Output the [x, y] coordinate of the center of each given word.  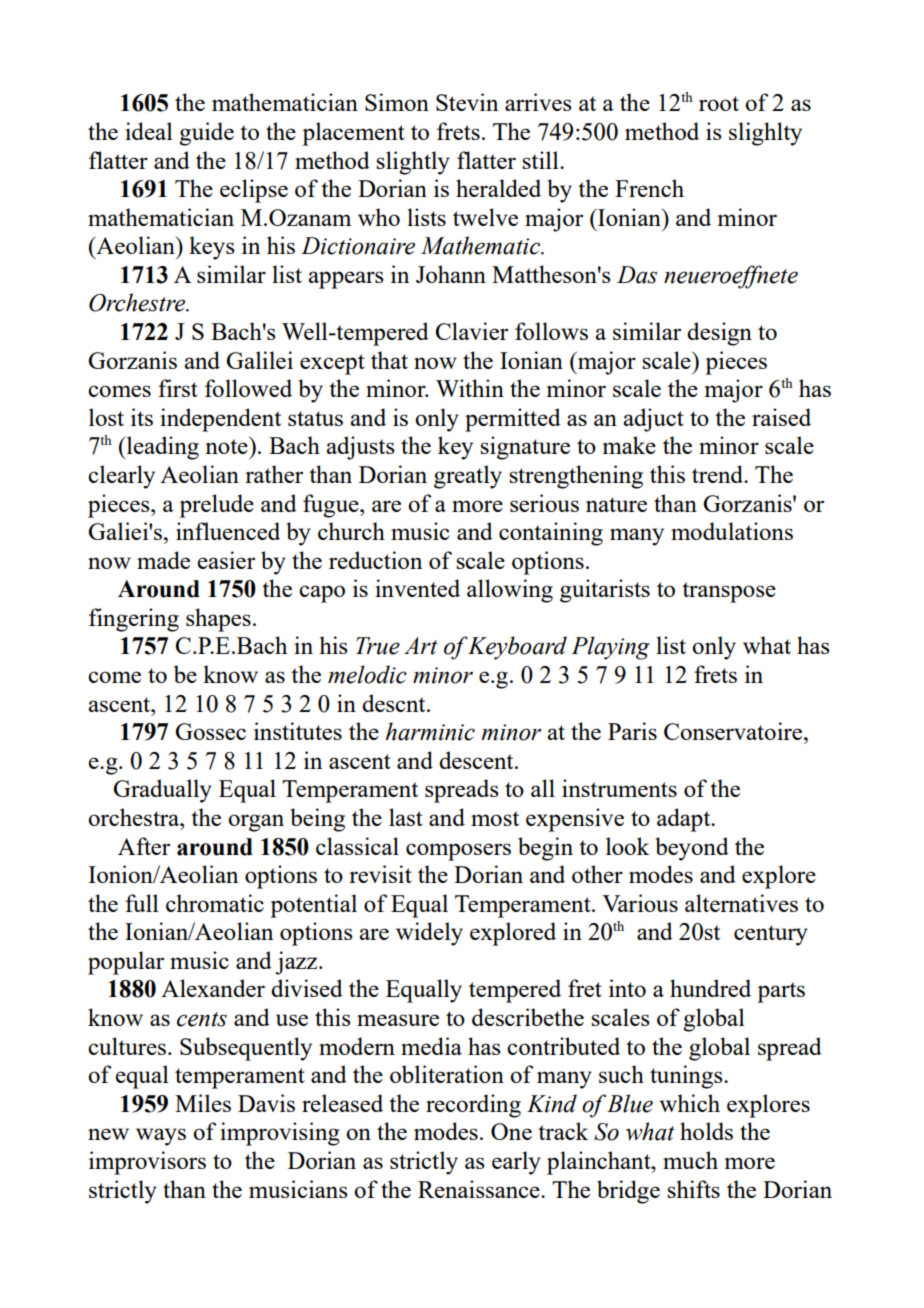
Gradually [162, 791]
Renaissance [480, 1189]
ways [161, 1137]
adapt [685, 820]
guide [206, 134]
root [719, 103]
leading [162, 448]
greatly [468, 477]
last [406, 817]
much [690, 1160]
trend [719, 474]
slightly [413, 163]
